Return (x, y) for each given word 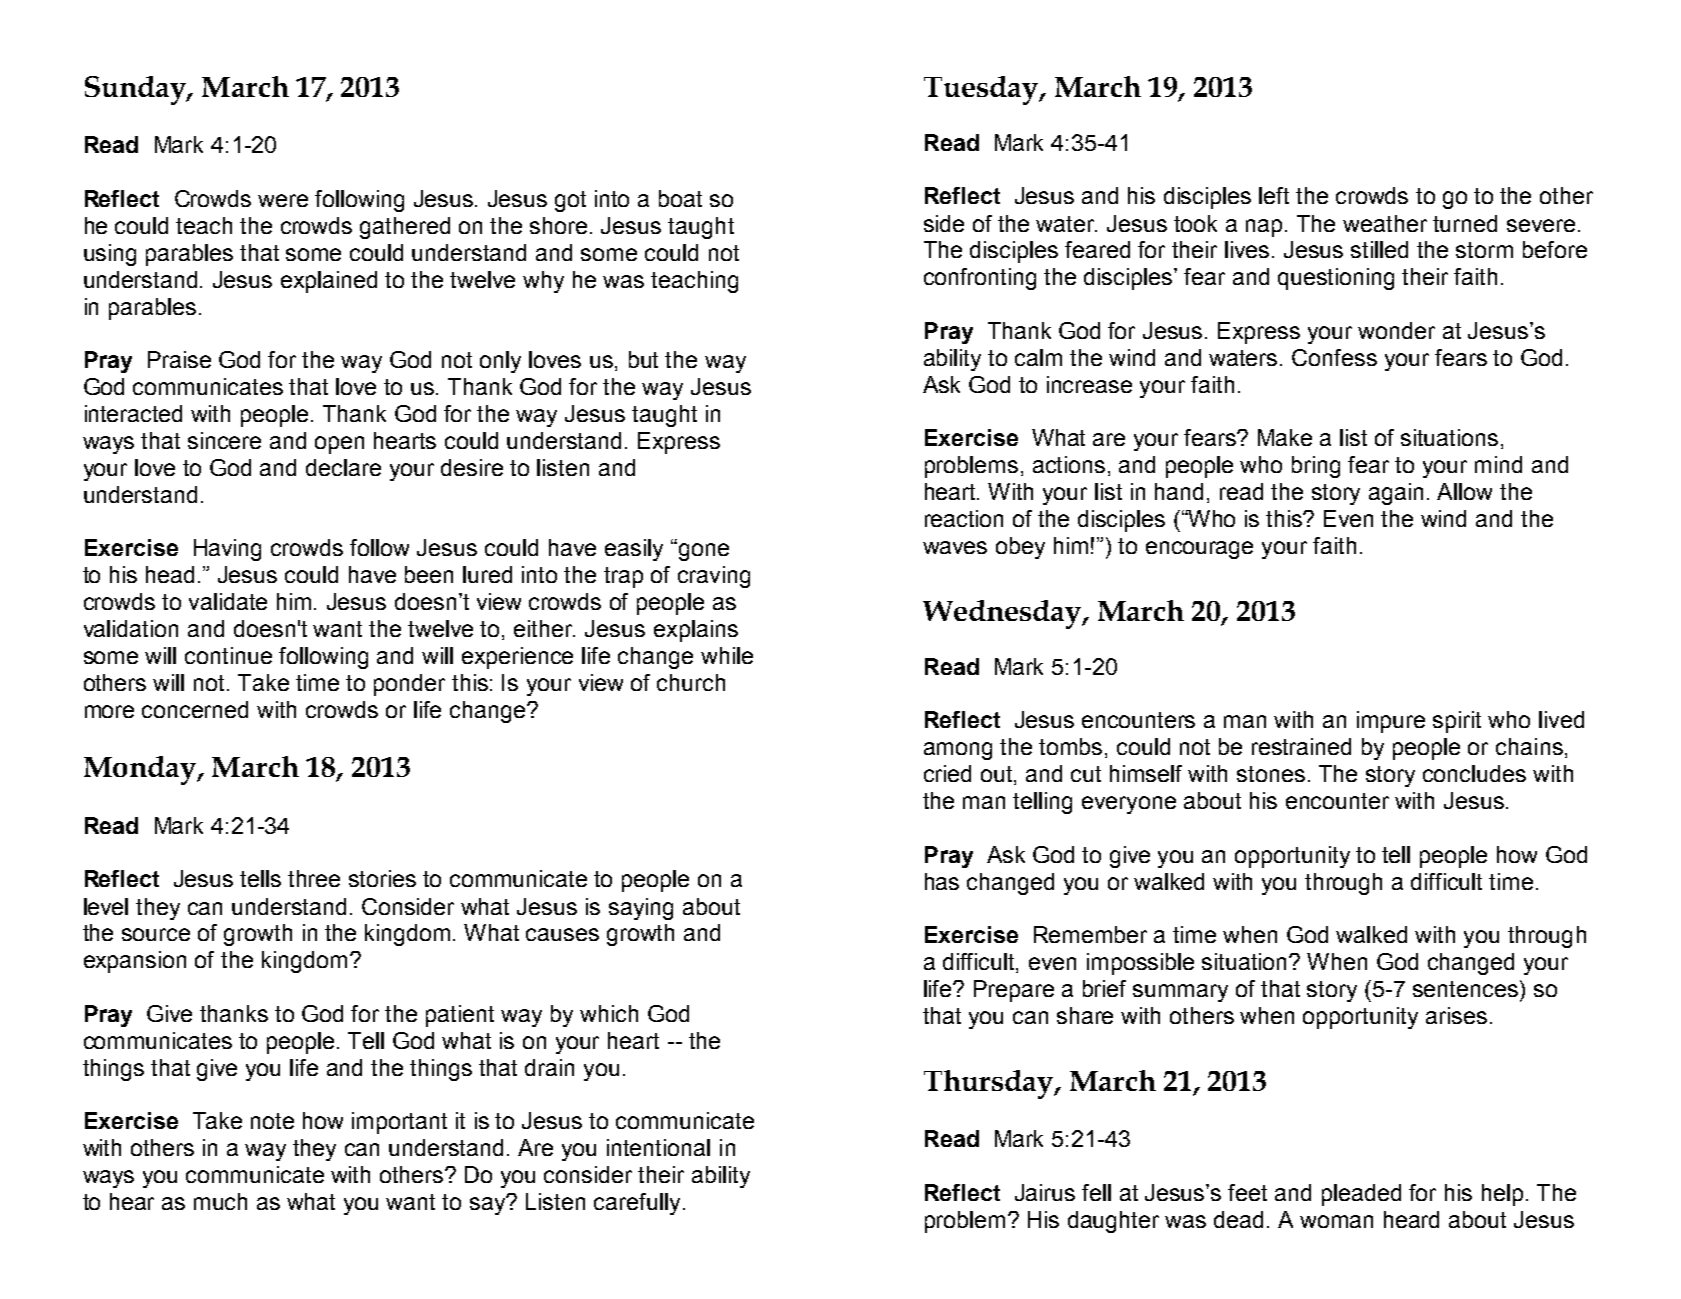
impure (1391, 722)
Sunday (136, 90)
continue (228, 655)
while (727, 655)
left (1274, 195)
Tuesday (982, 90)
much (220, 1201)
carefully (637, 1204)
